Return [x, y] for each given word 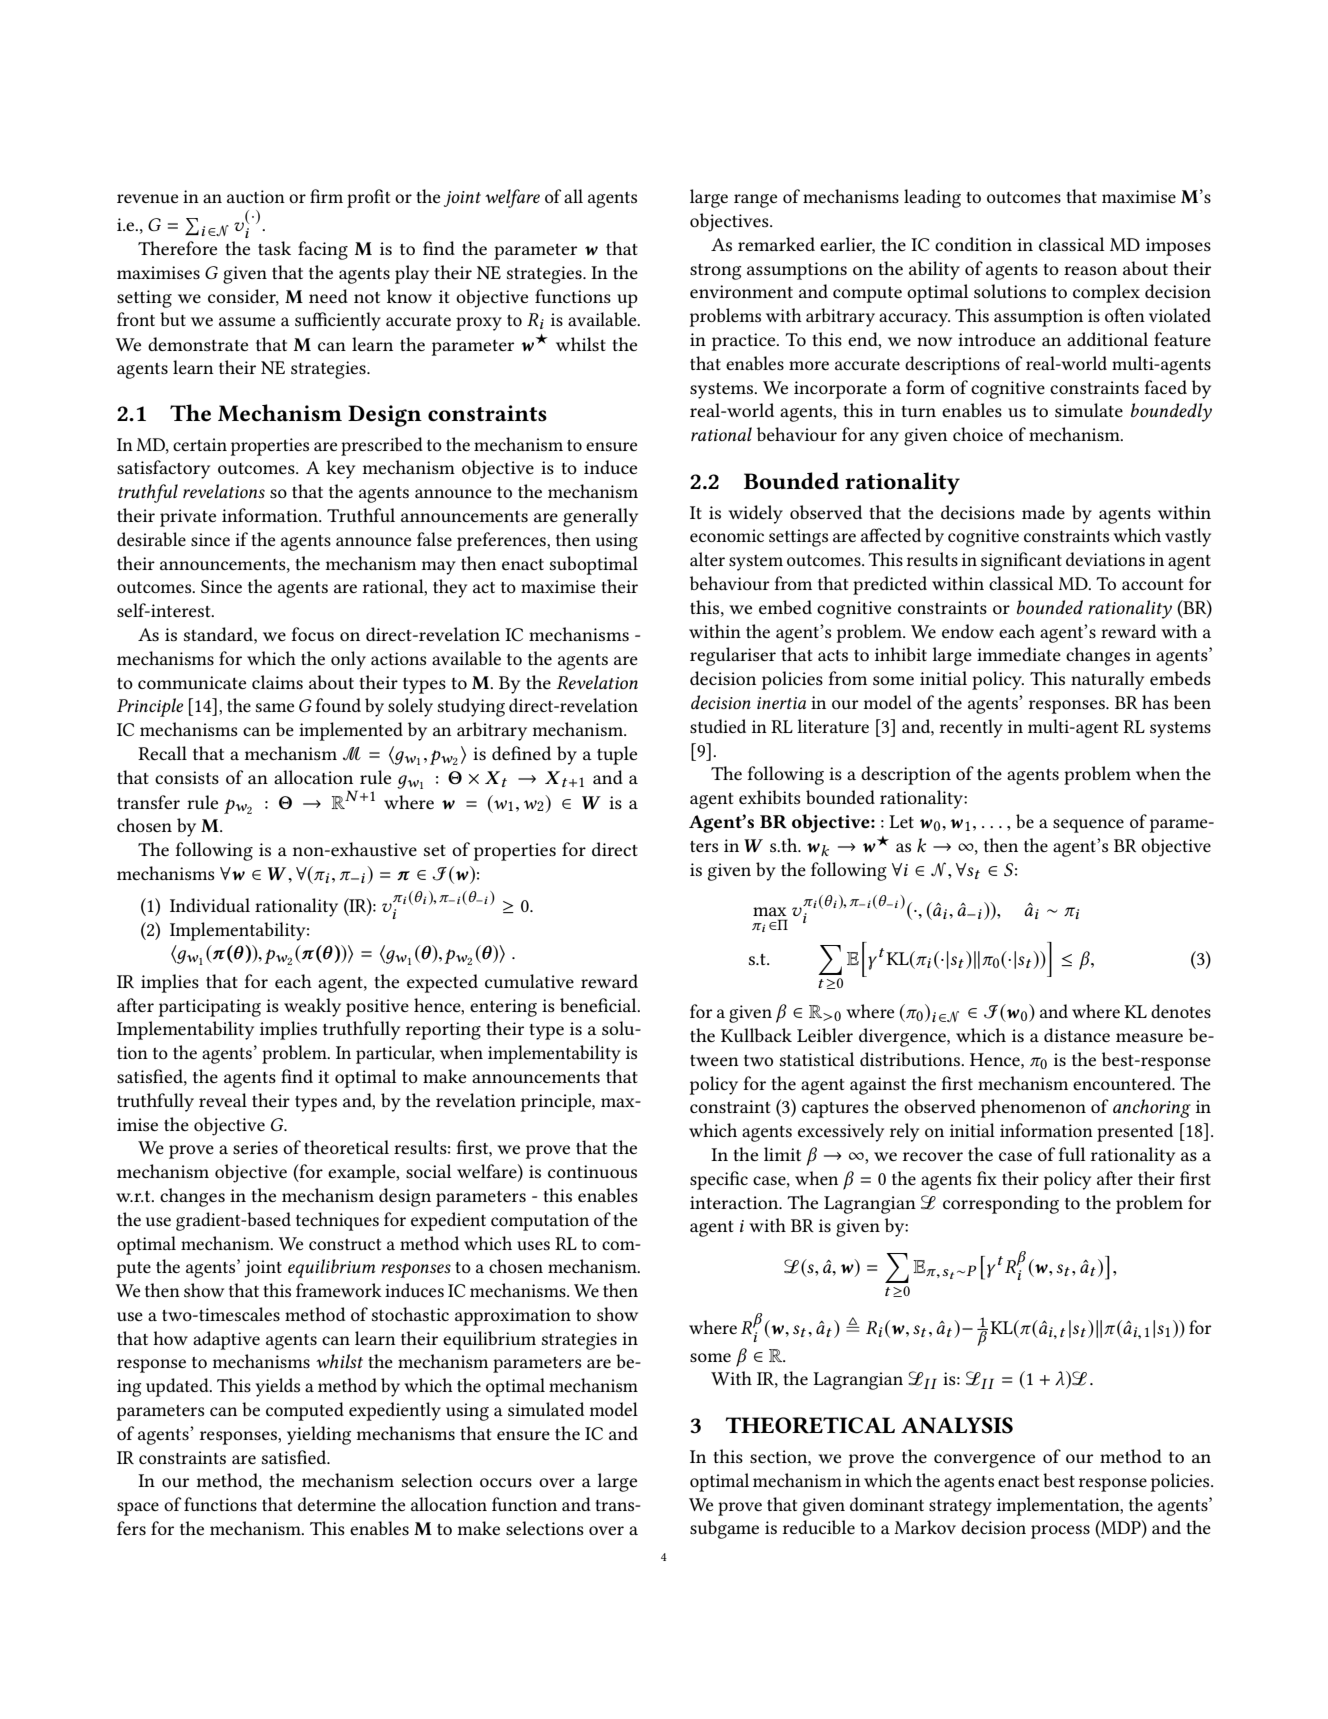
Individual [210, 905]
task [274, 248]
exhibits [770, 797]
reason [1090, 270]
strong [716, 272]
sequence [1088, 826]
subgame [724, 1529]
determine [337, 1504]
